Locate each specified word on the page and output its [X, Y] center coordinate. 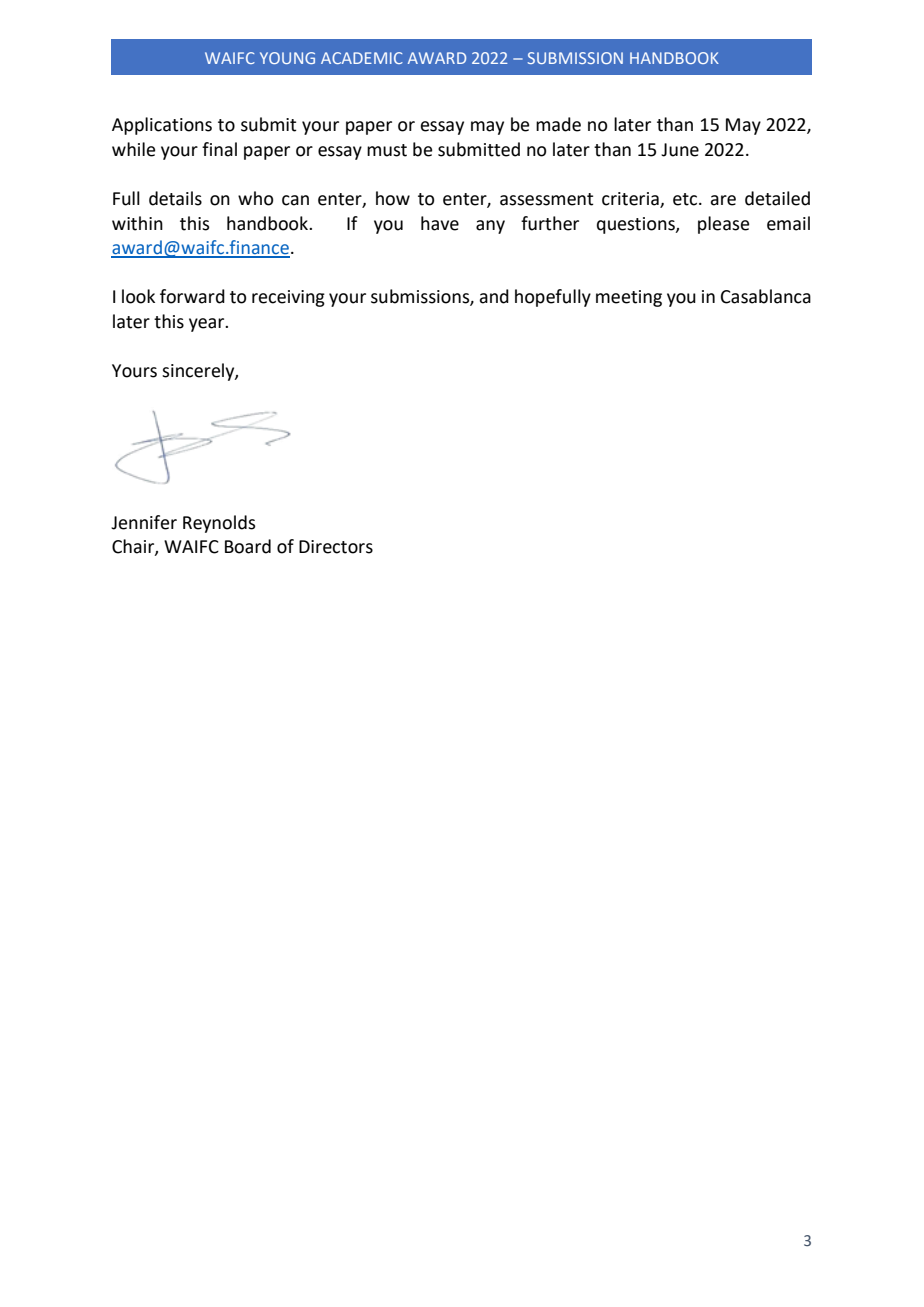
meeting [629, 298]
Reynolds [219, 524]
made [558, 124]
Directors [336, 547]
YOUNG [287, 58]
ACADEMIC [362, 58]
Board [248, 546]
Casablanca [766, 296]
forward [192, 296]
